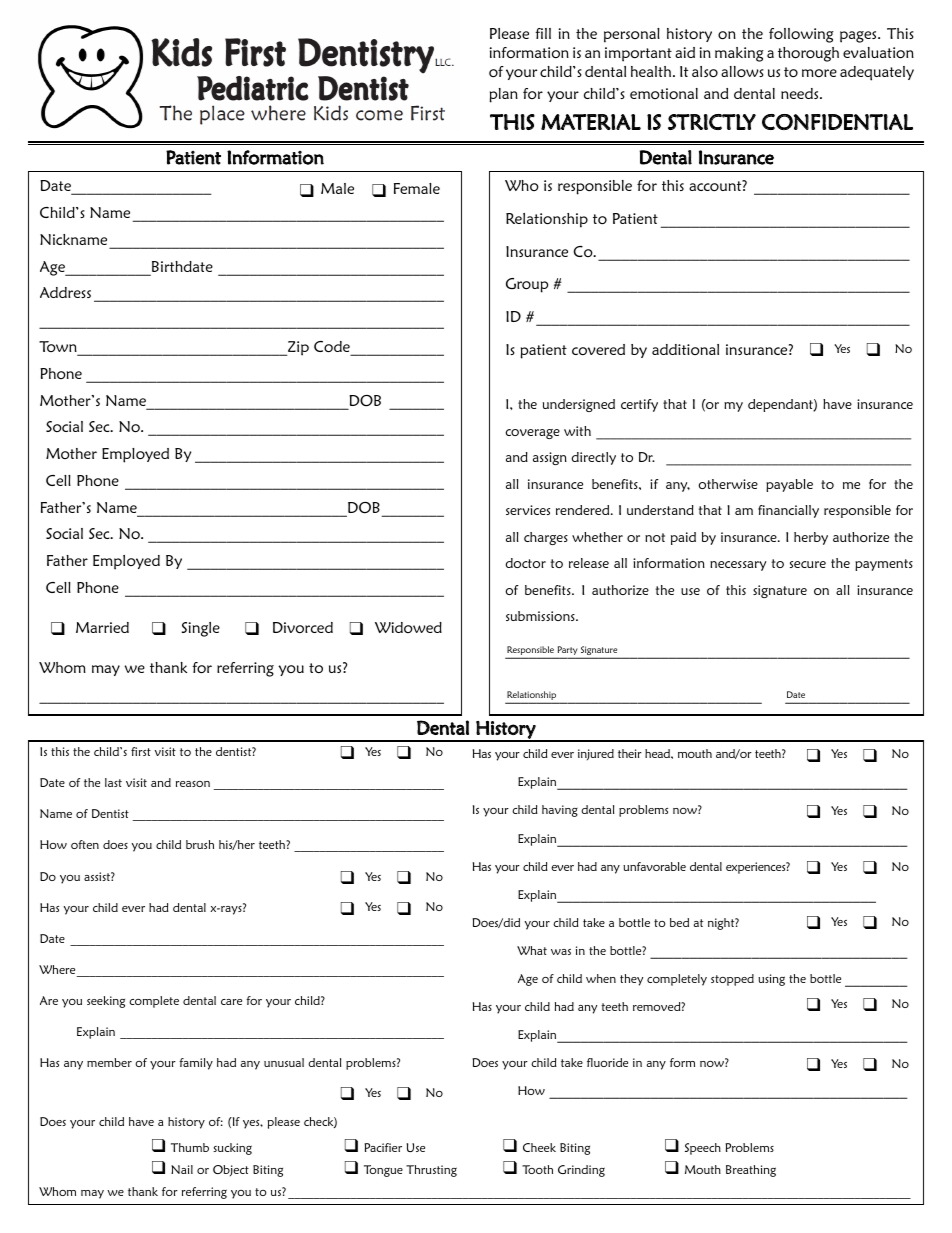 Image resolution: width=952 pixels, height=1233 pixels. I want to click on submissions, so click(541, 616).
